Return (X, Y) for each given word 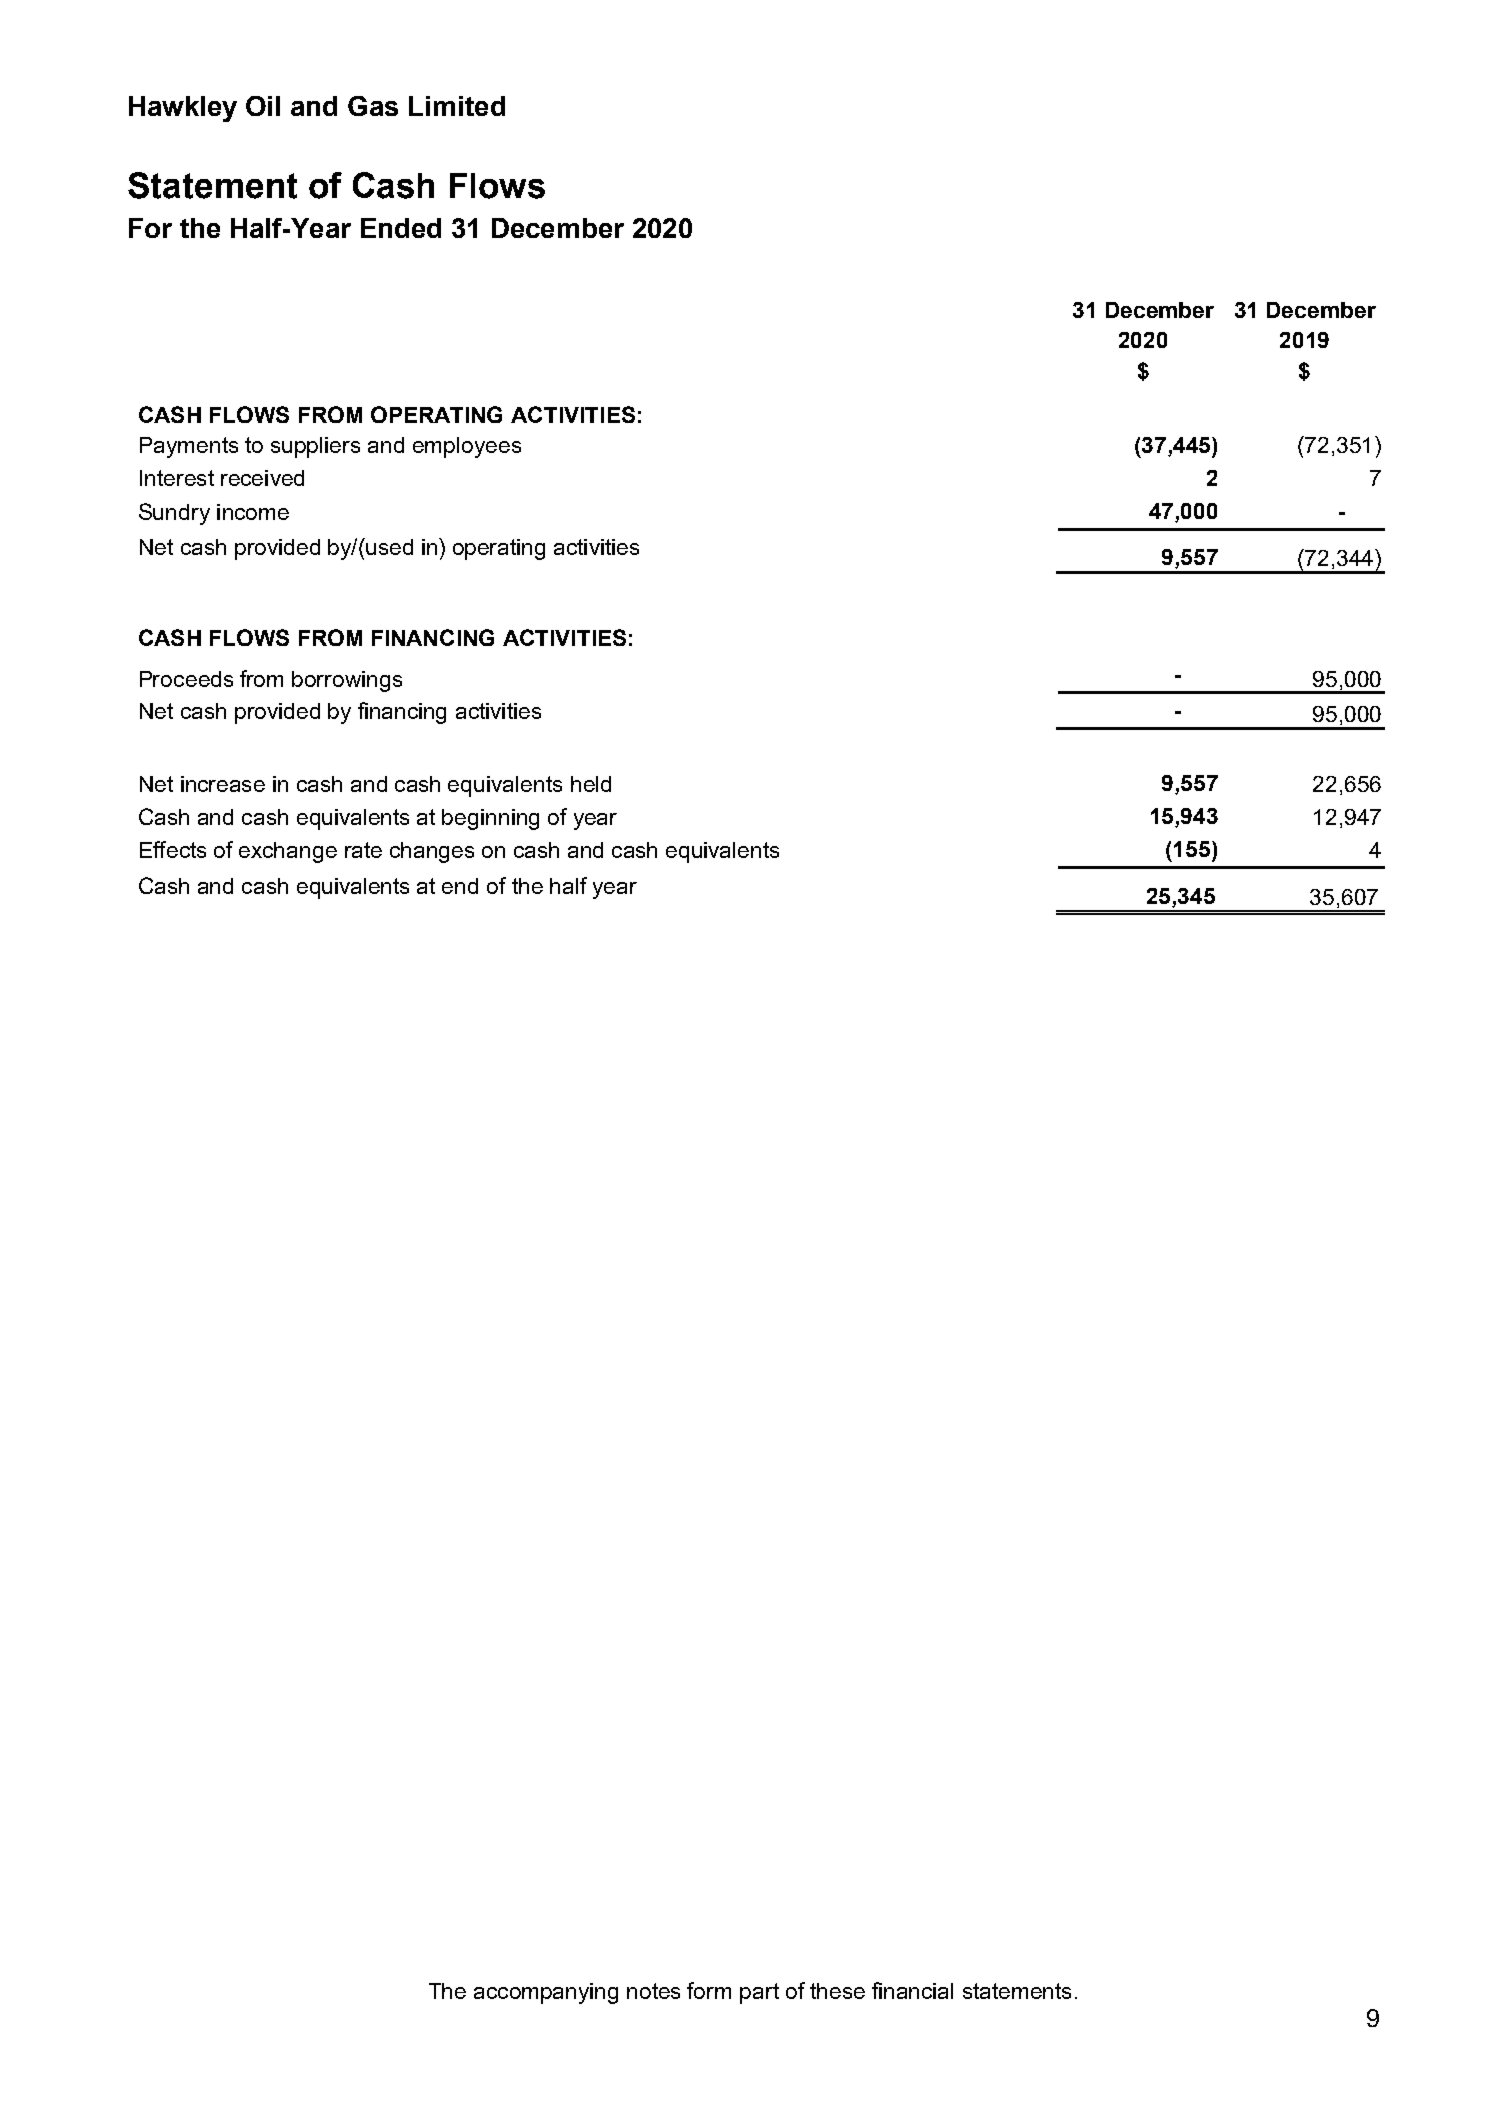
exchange (288, 852)
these (837, 1991)
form (709, 1990)
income (253, 512)
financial (912, 1990)
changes (432, 852)
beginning (490, 819)
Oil (263, 106)
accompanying (546, 1993)
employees (467, 447)
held (591, 784)
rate (363, 850)
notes (653, 1991)
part (759, 1993)
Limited (457, 106)
